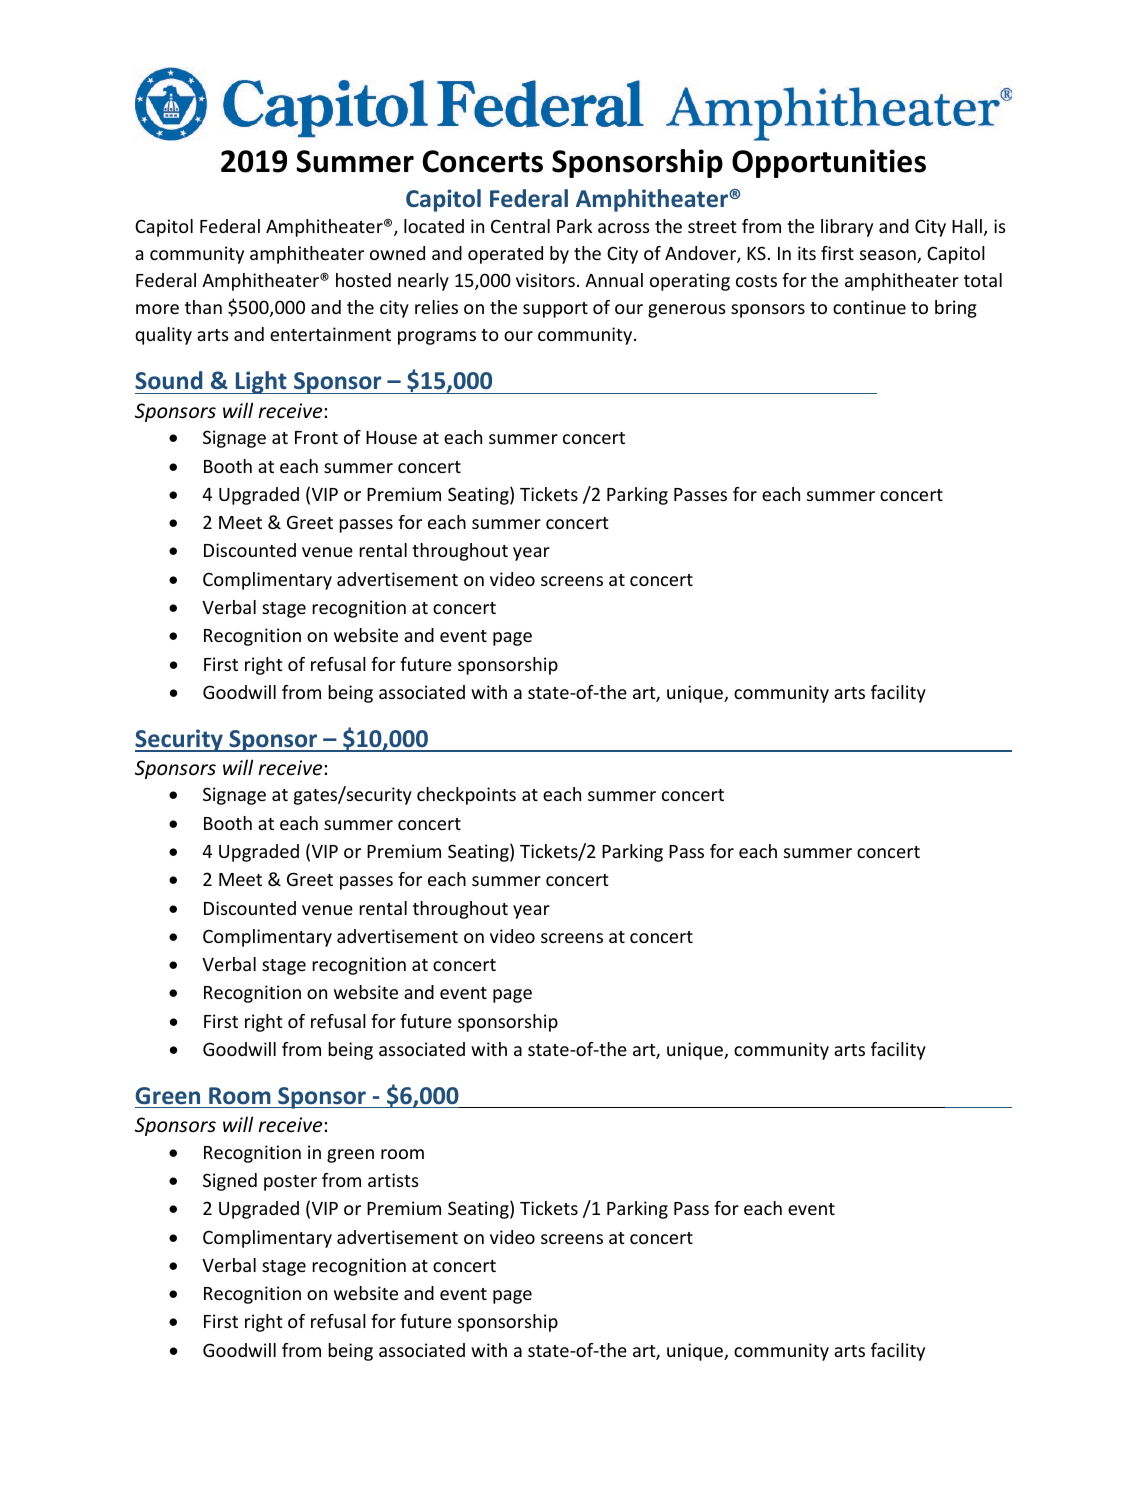 The width and height of the document is (1147, 1485). I want to click on owned, so click(397, 253).
